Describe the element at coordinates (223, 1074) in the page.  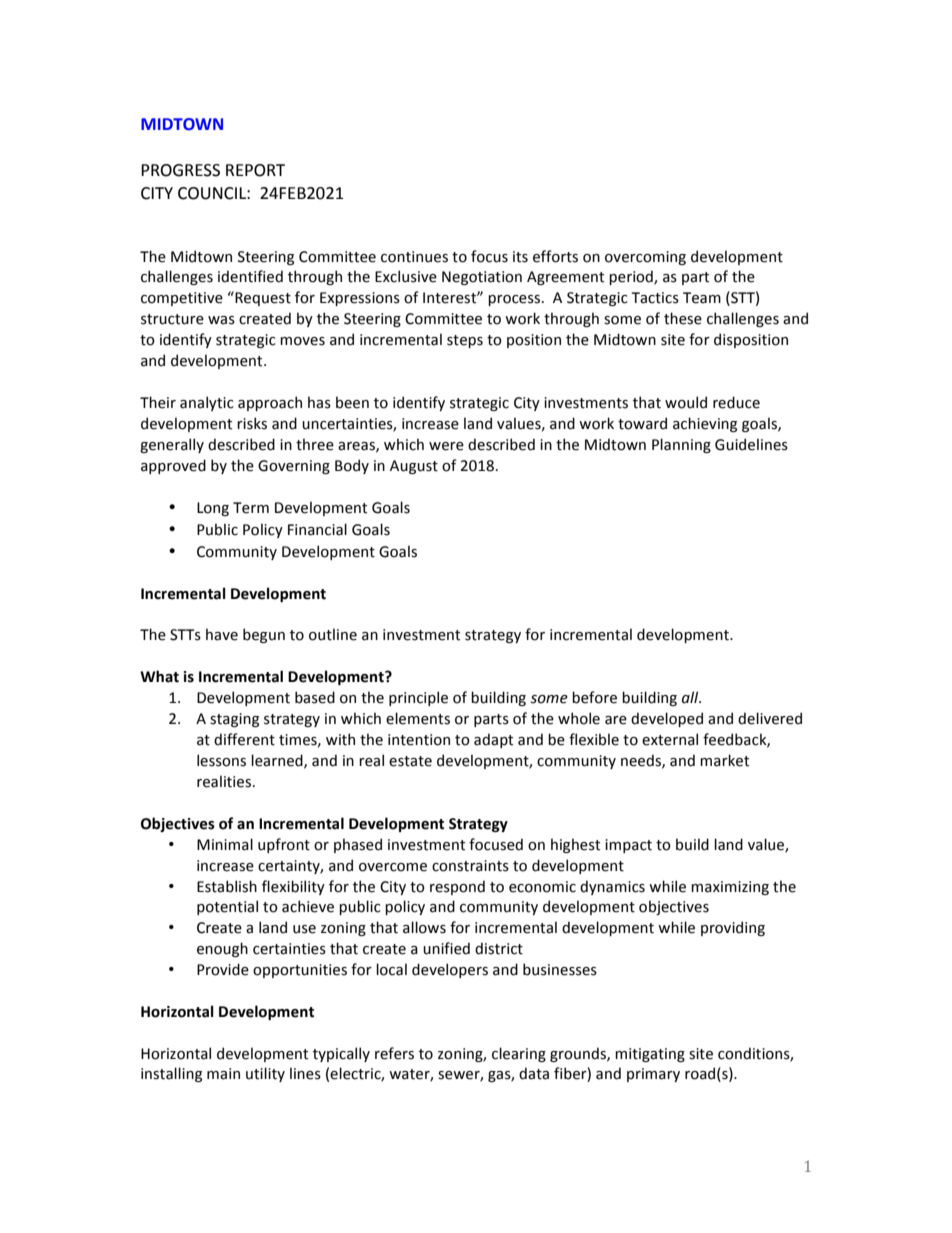
I see `main` at that location.
